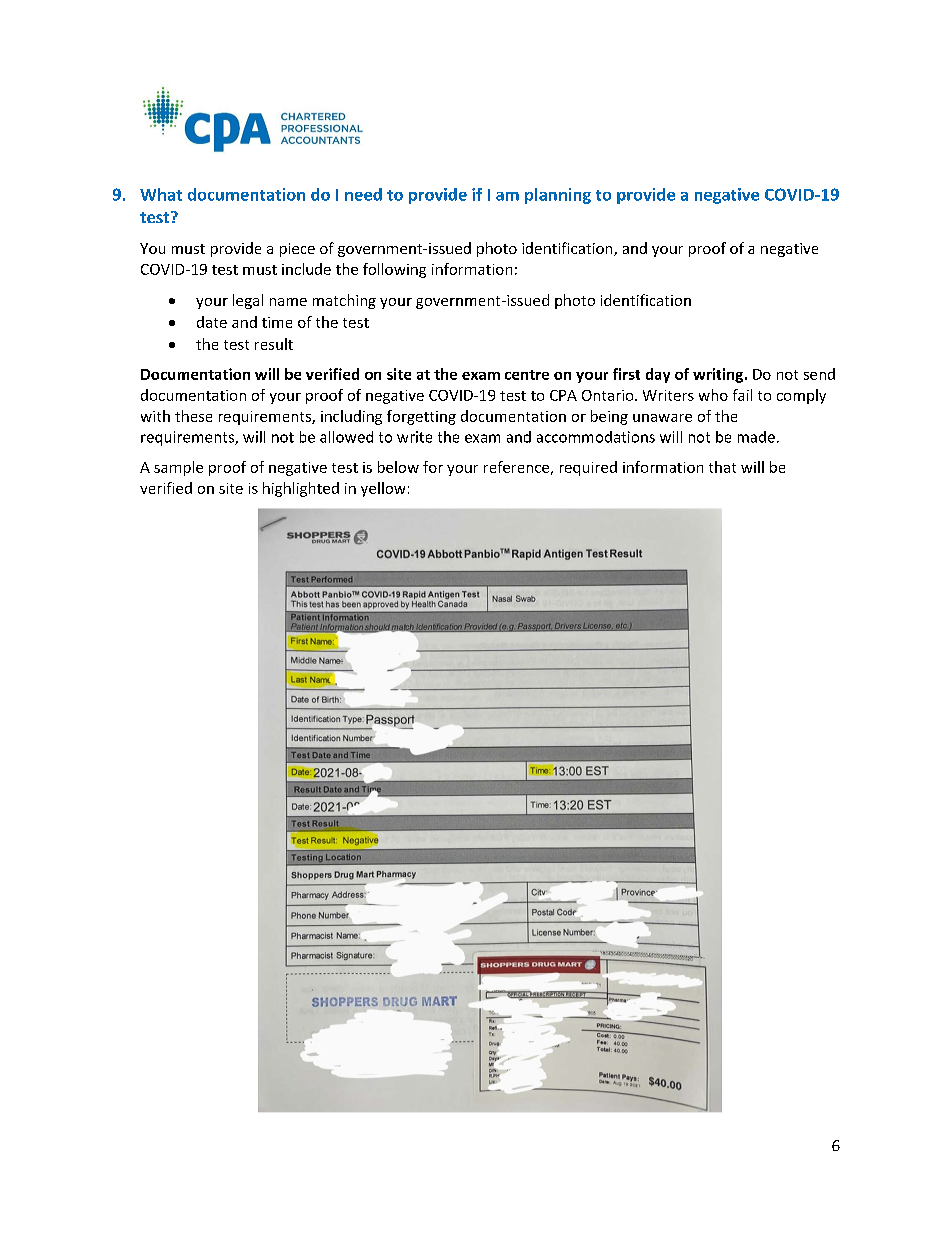  What do you see at coordinates (161, 194) in the document?
I see `What` at bounding box center [161, 194].
